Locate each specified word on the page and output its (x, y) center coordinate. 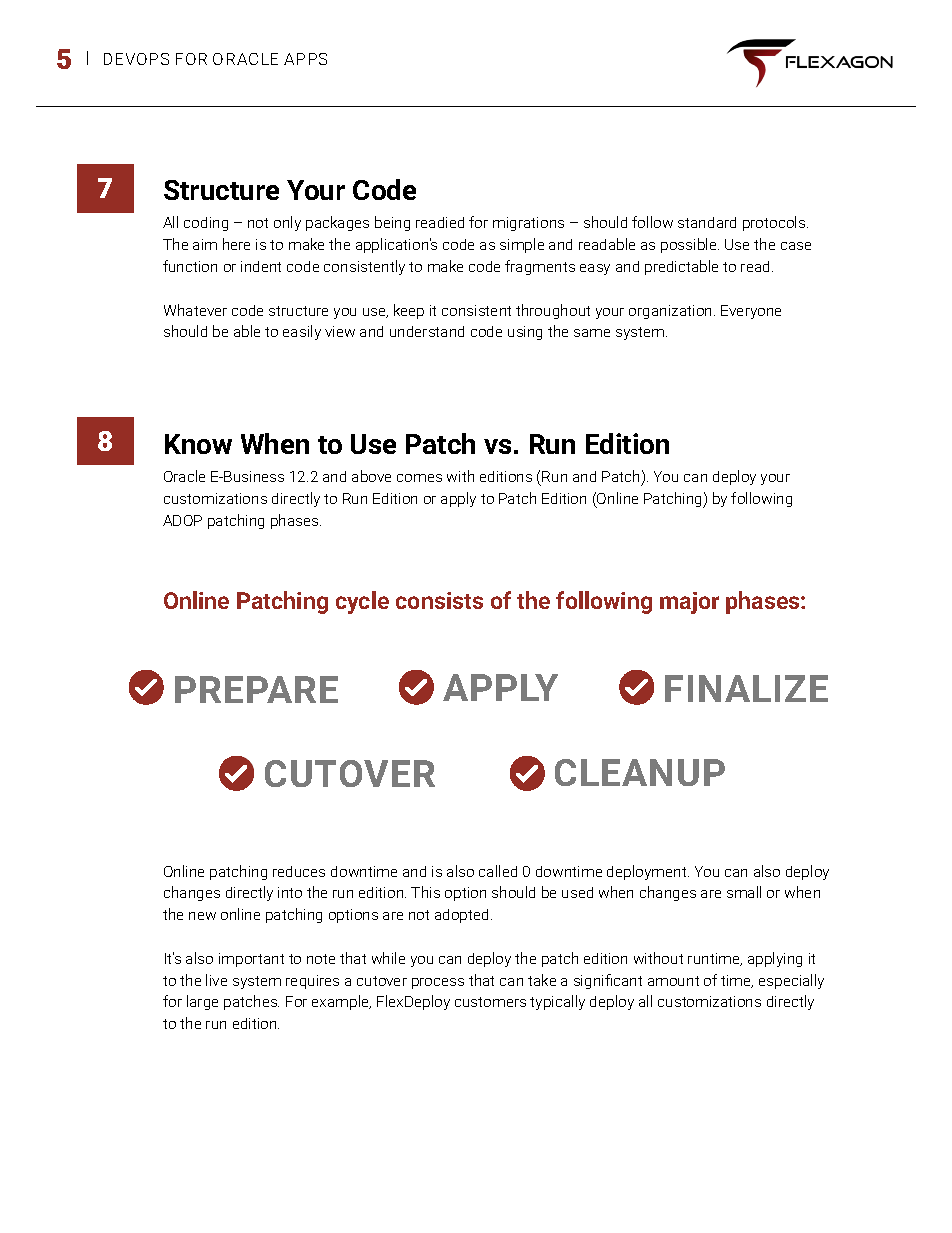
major (689, 603)
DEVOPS (136, 59)
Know (198, 444)
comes (419, 478)
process (438, 983)
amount (673, 981)
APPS (305, 59)
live (216, 980)
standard (707, 222)
